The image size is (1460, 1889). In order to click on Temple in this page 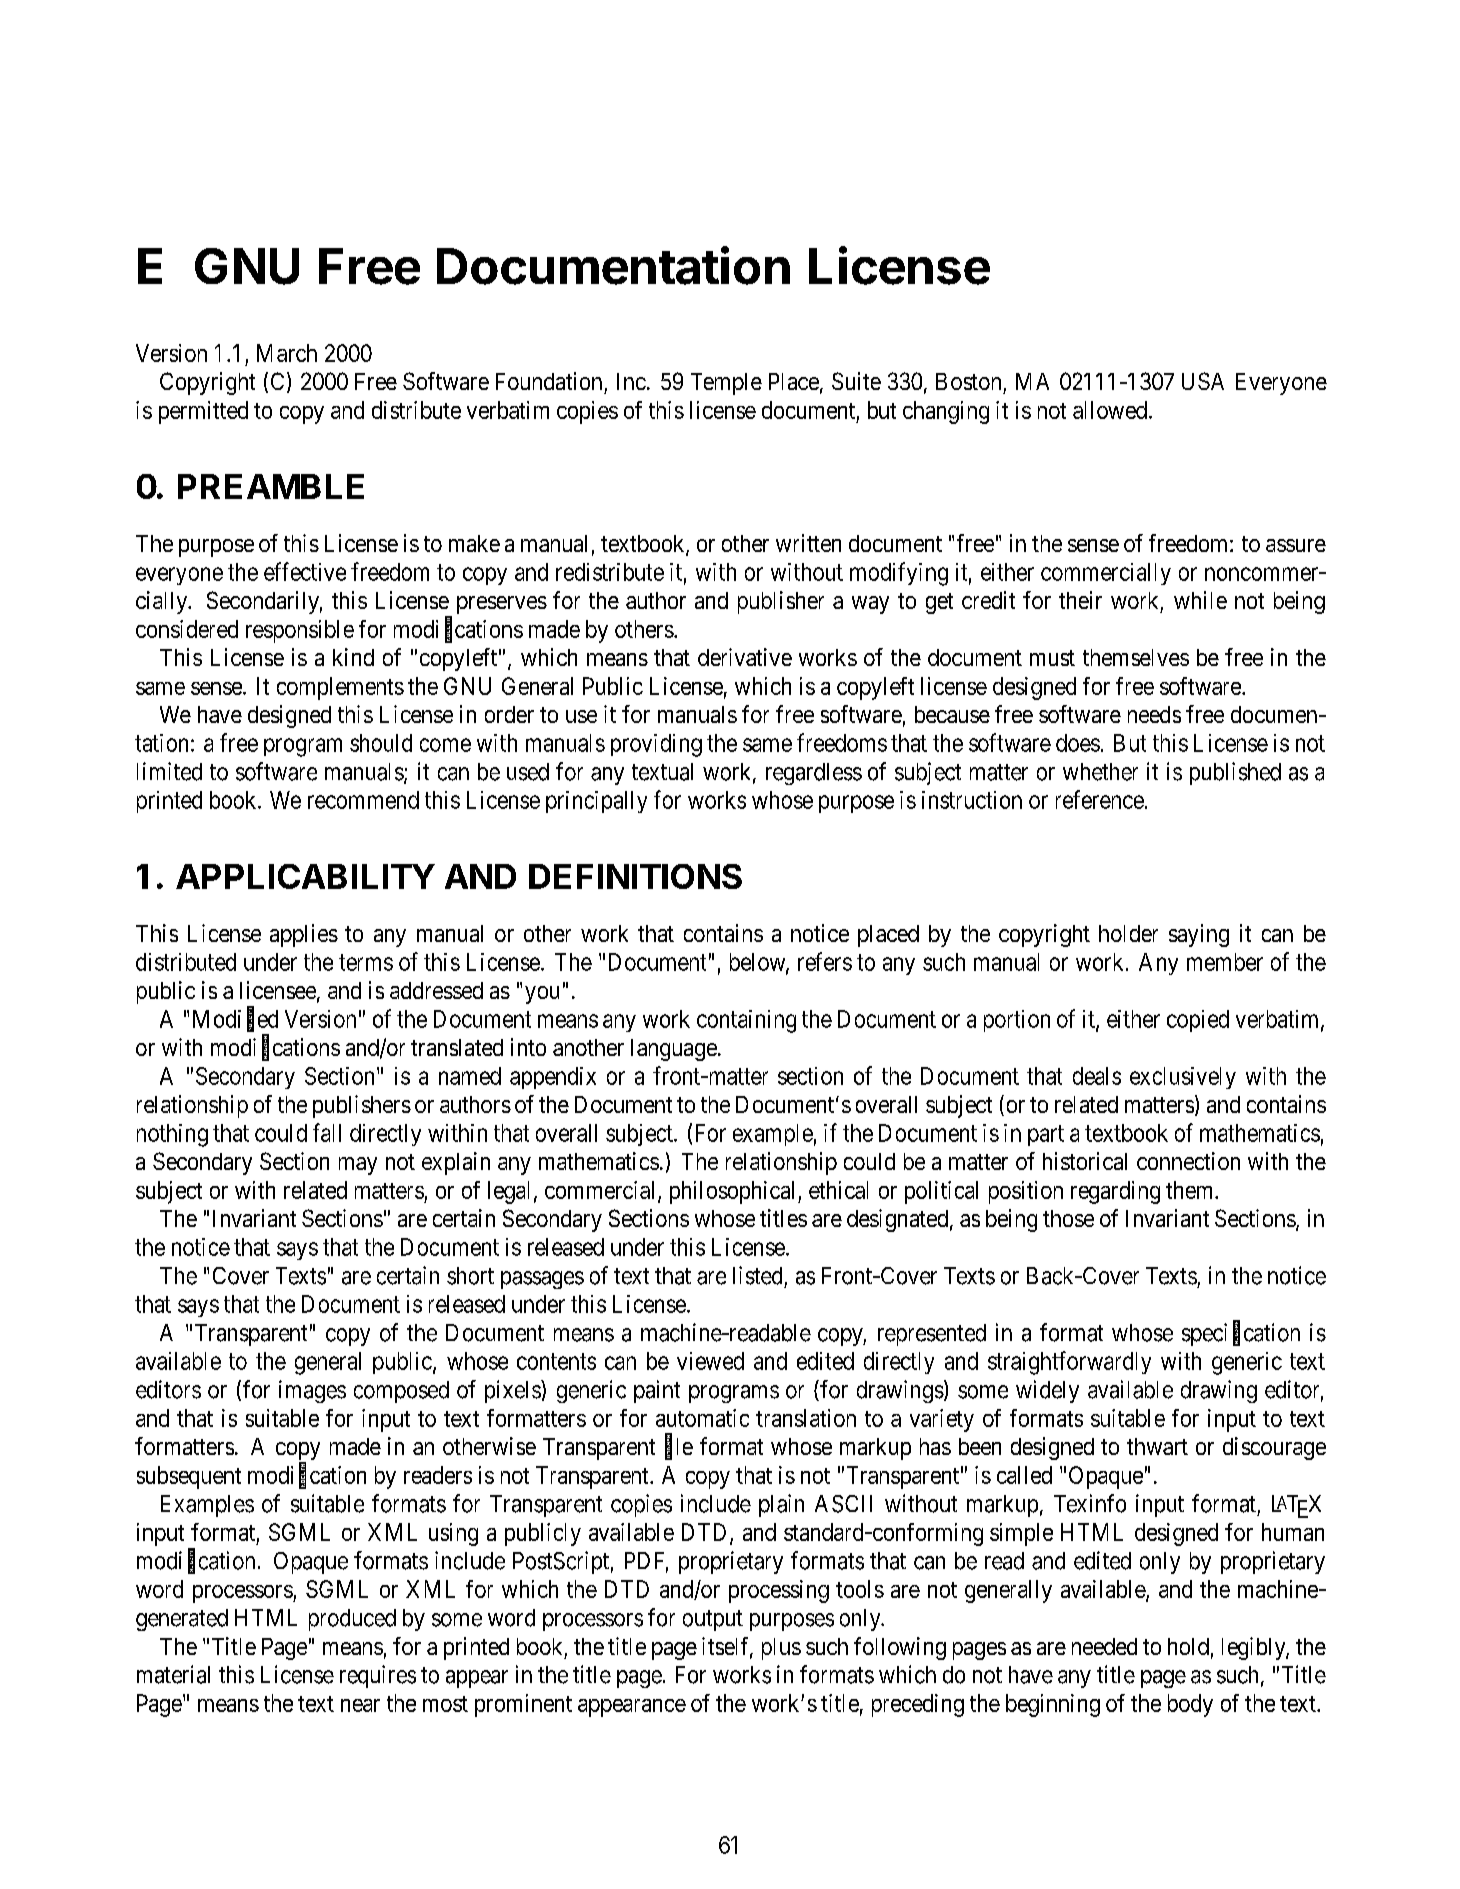, I will do `click(726, 384)`.
